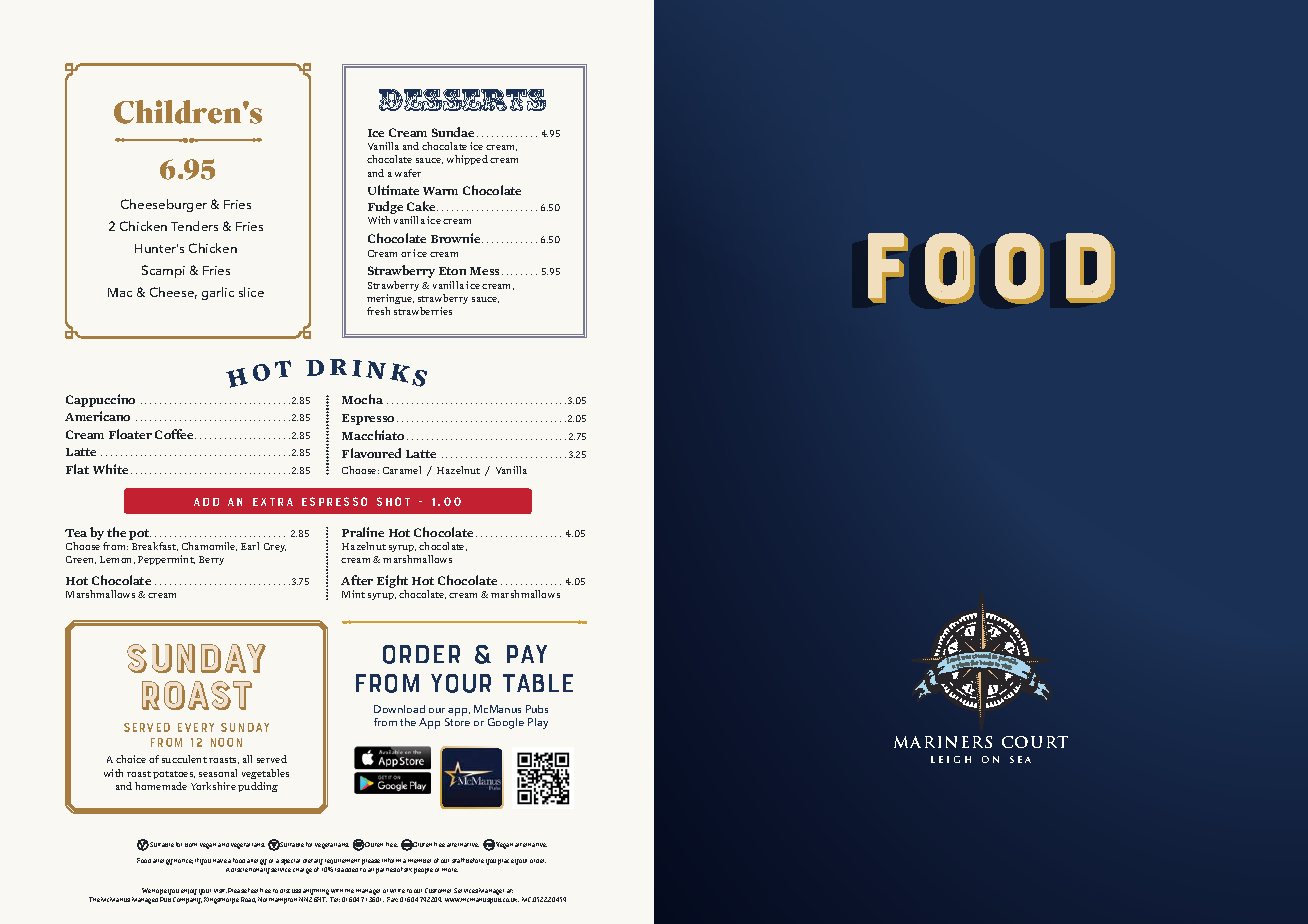  What do you see at coordinates (393, 190) in the document?
I see `Ultimate` at bounding box center [393, 190].
